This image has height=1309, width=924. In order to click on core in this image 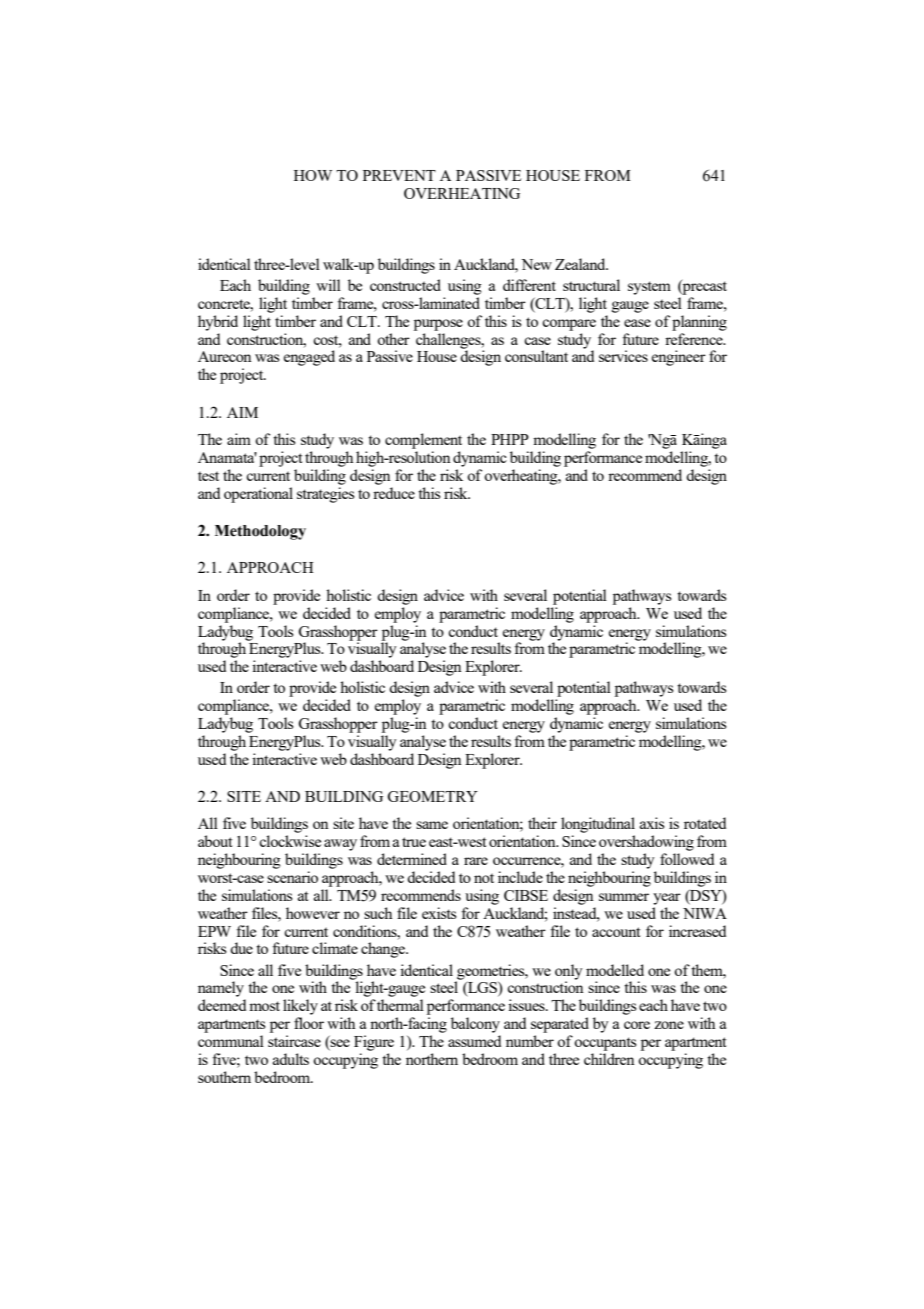, I will do `click(637, 1025)`.
